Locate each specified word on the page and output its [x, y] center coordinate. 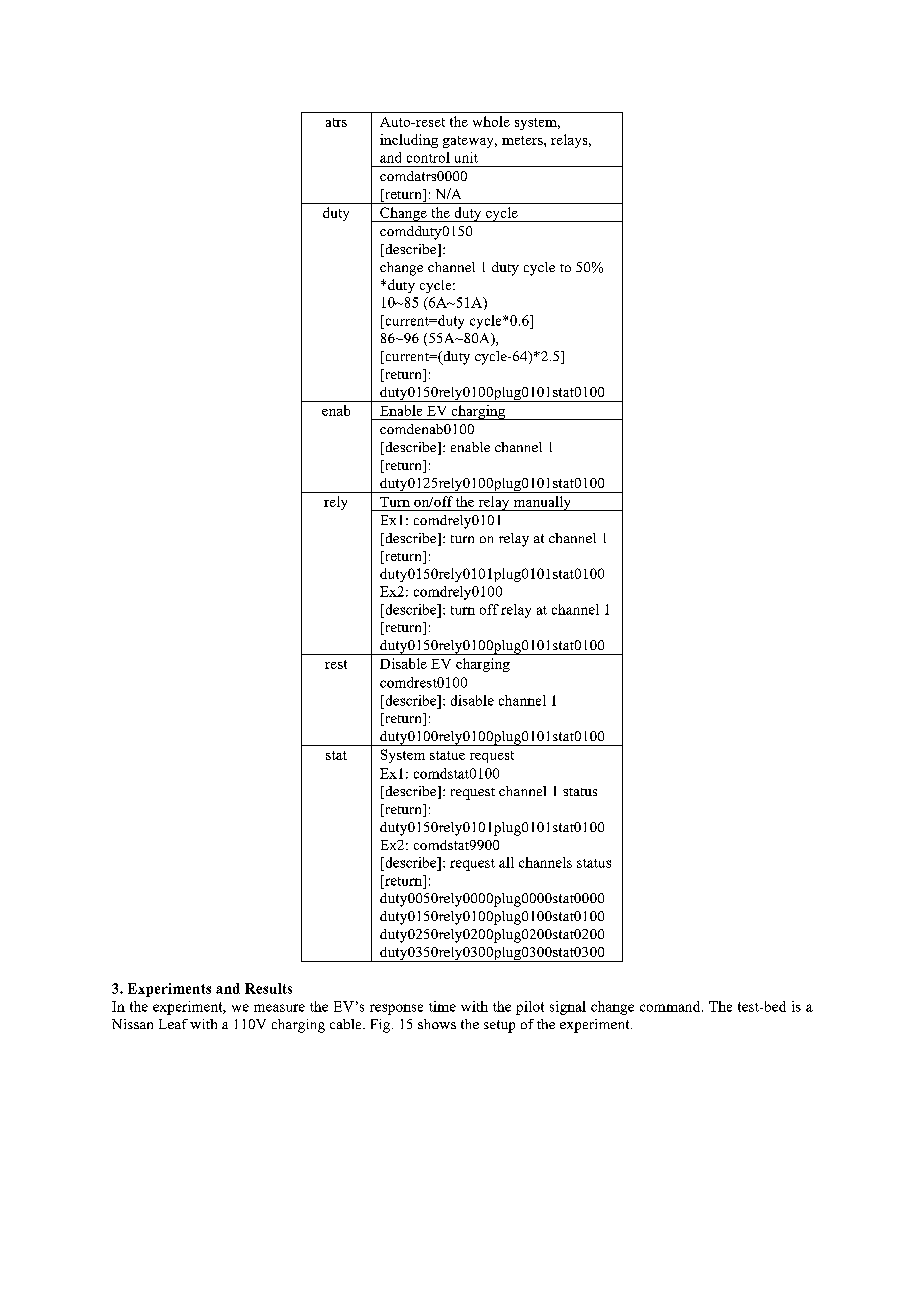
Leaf [173, 1024]
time [442, 1006]
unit [466, 157]
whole [491, 121]
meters [523, 140]
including [409, 141]
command [671, 1006]
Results [268, 988]
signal [568, 1008]
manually [542, 503]
